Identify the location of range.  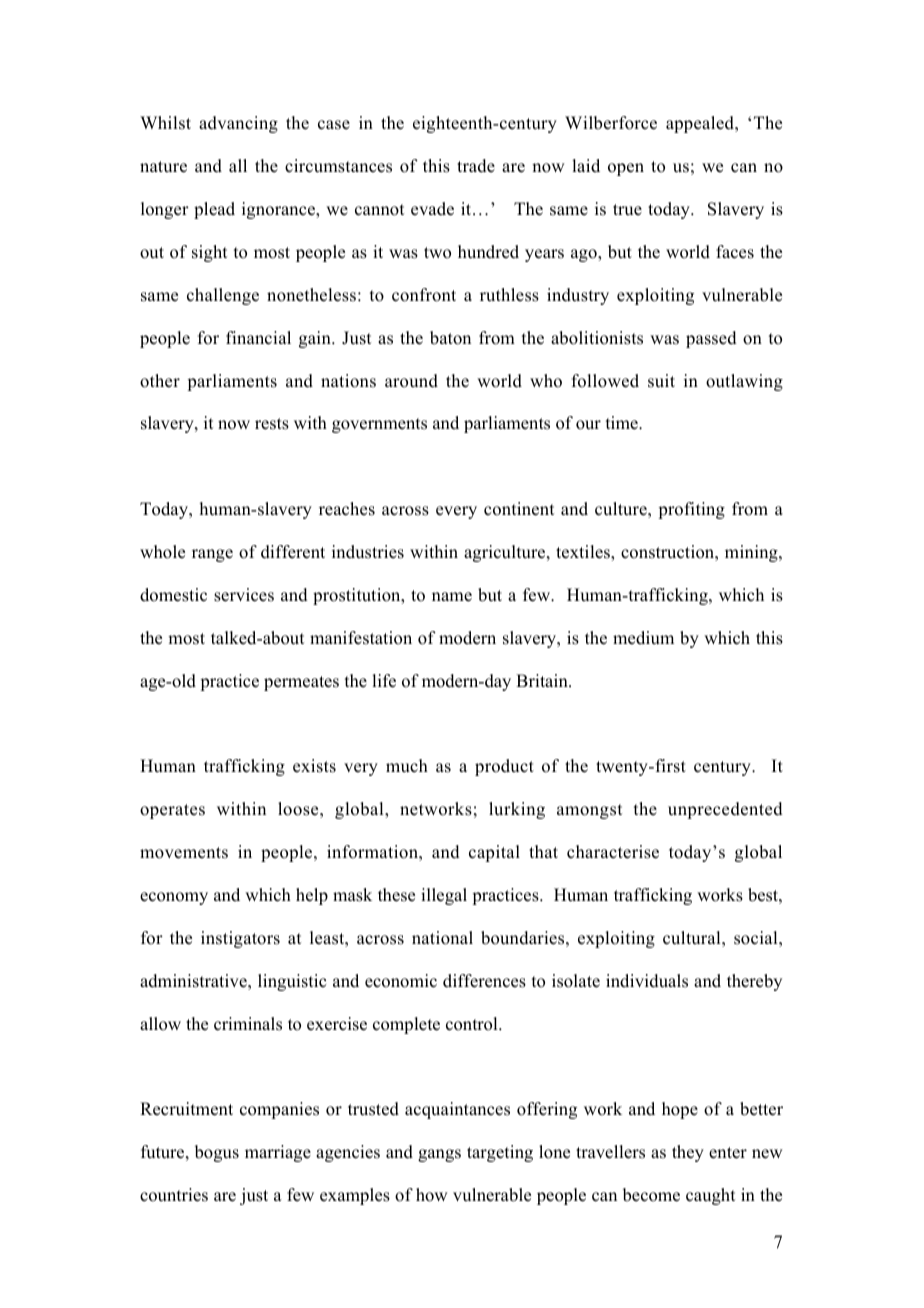
(212, 555).
